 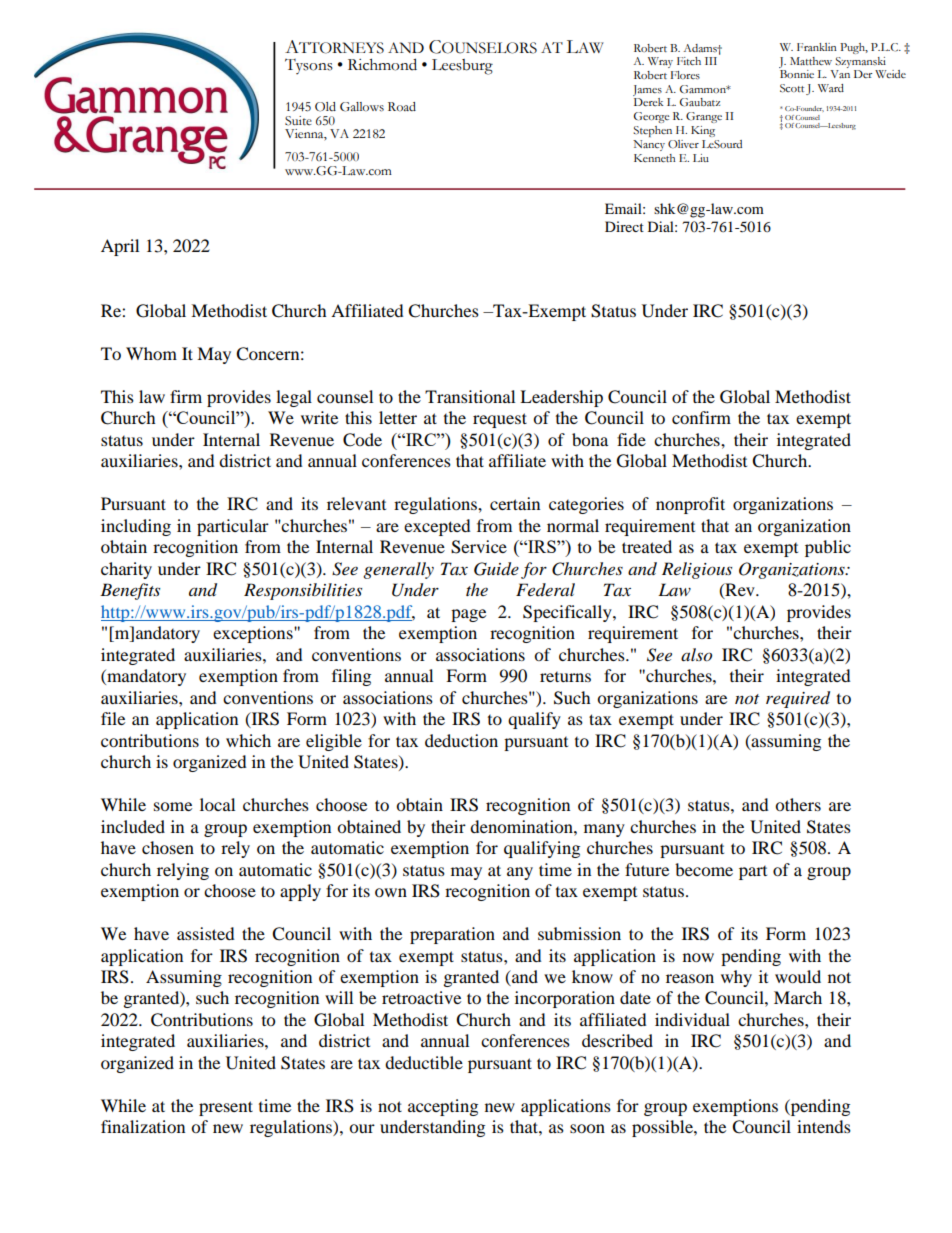 What do you see at coordinates (226, 1108) in the page?
I see `present` at bounding box center [226, 1108].
